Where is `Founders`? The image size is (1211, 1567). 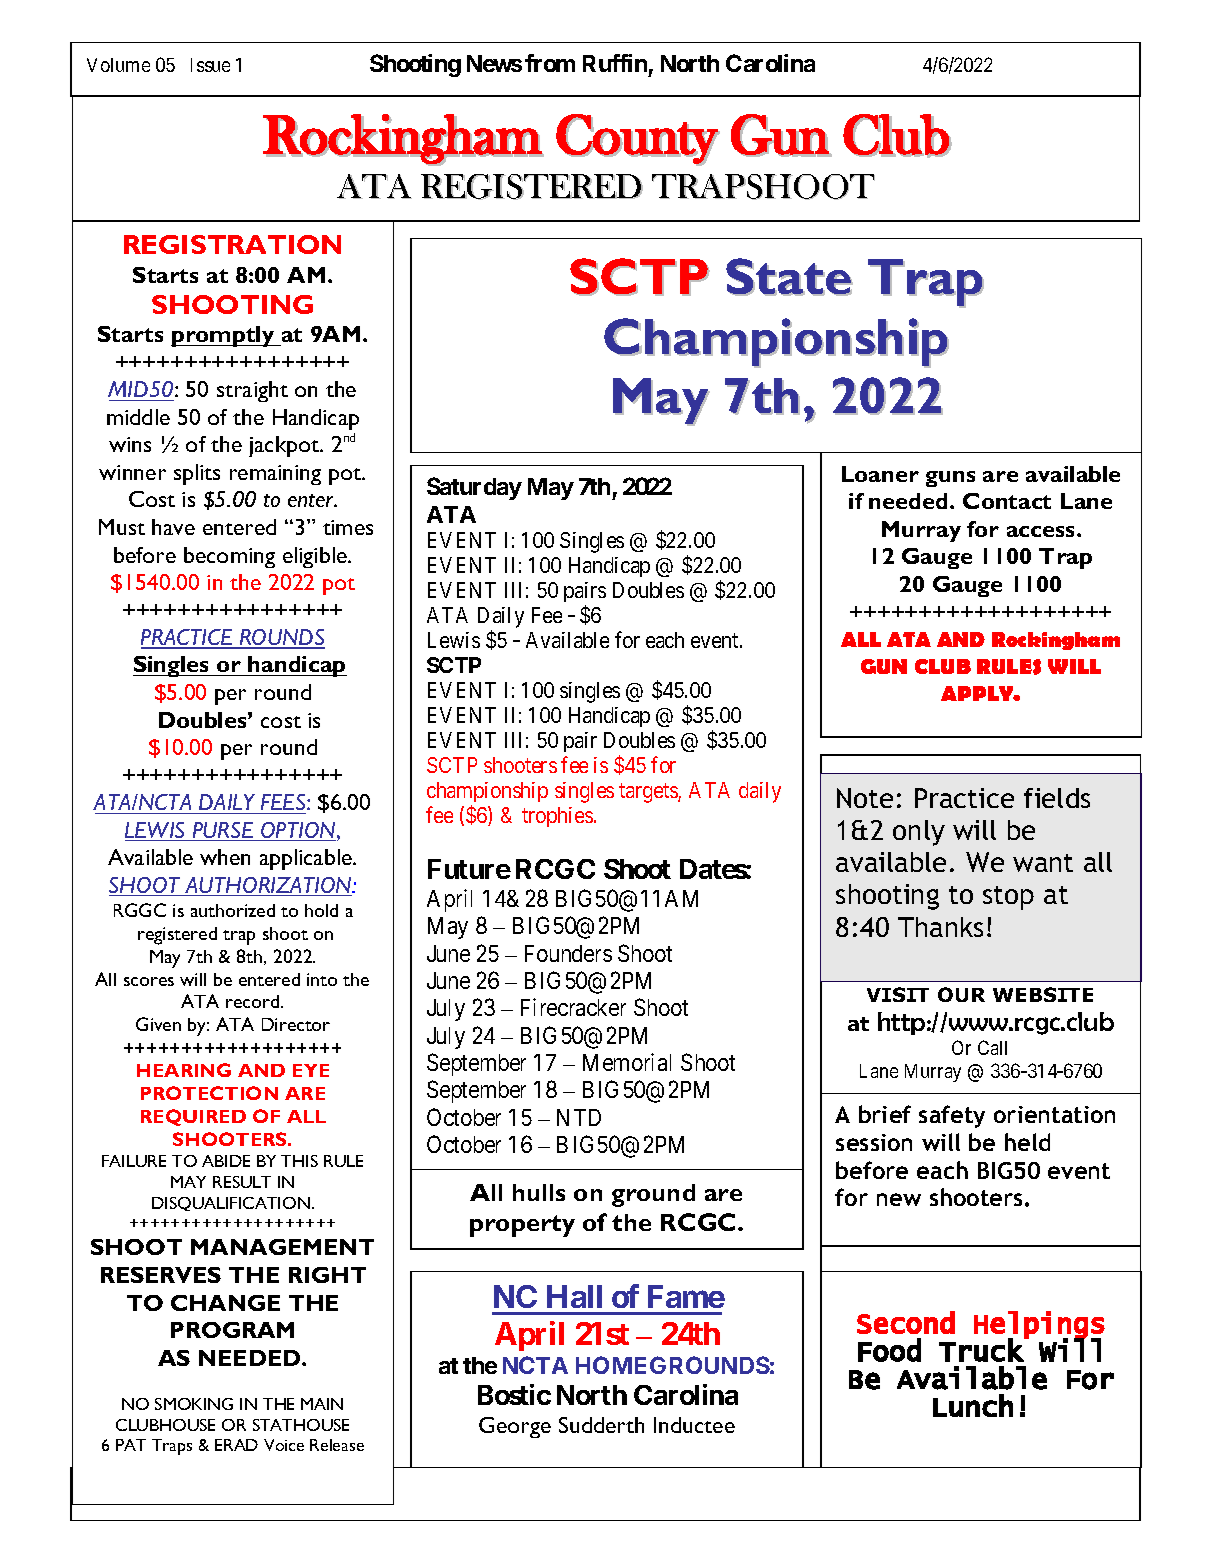
Founders is located at coordinates (568, 953).
